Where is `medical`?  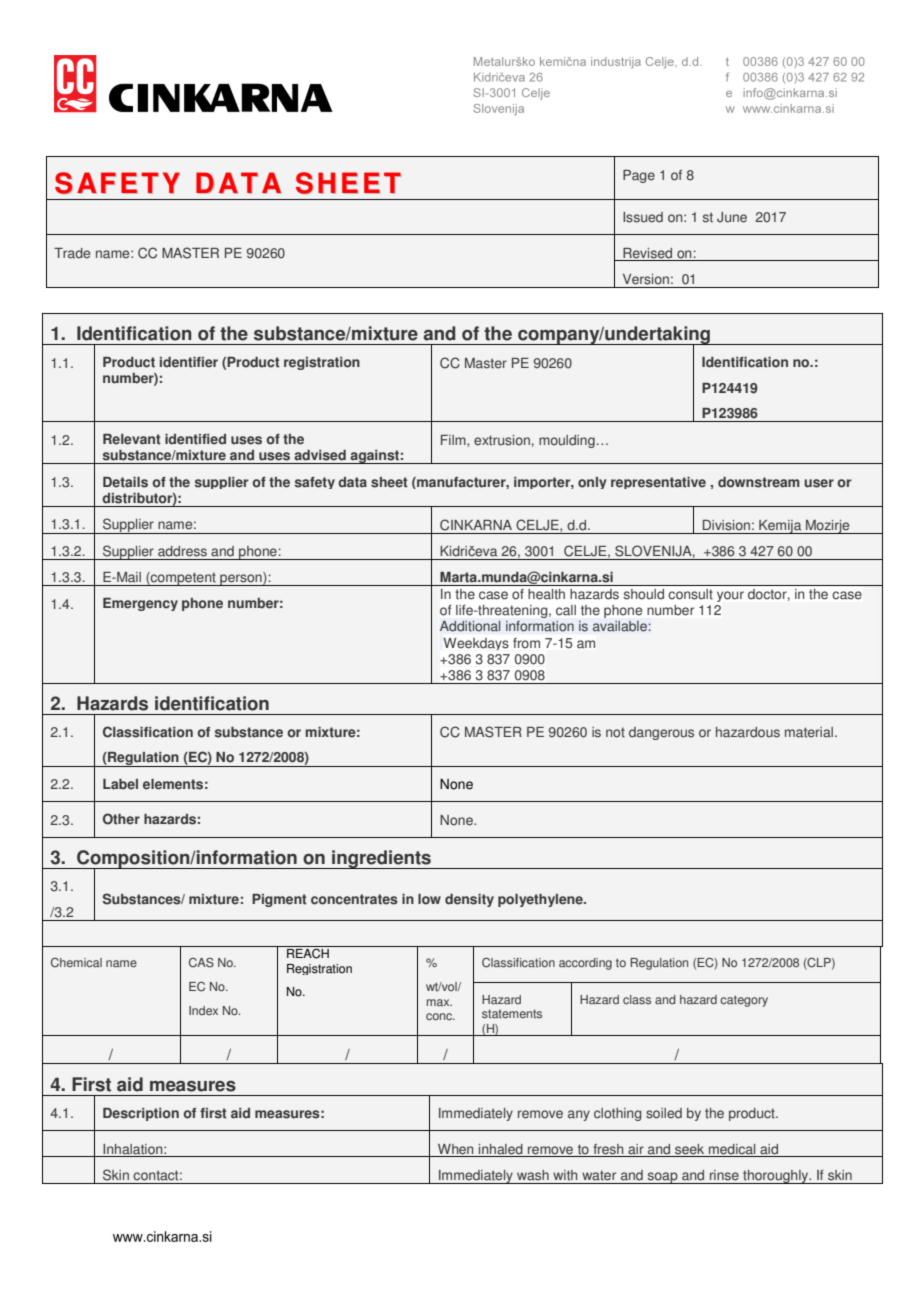
medical is located at coordinates (732, 1149).
